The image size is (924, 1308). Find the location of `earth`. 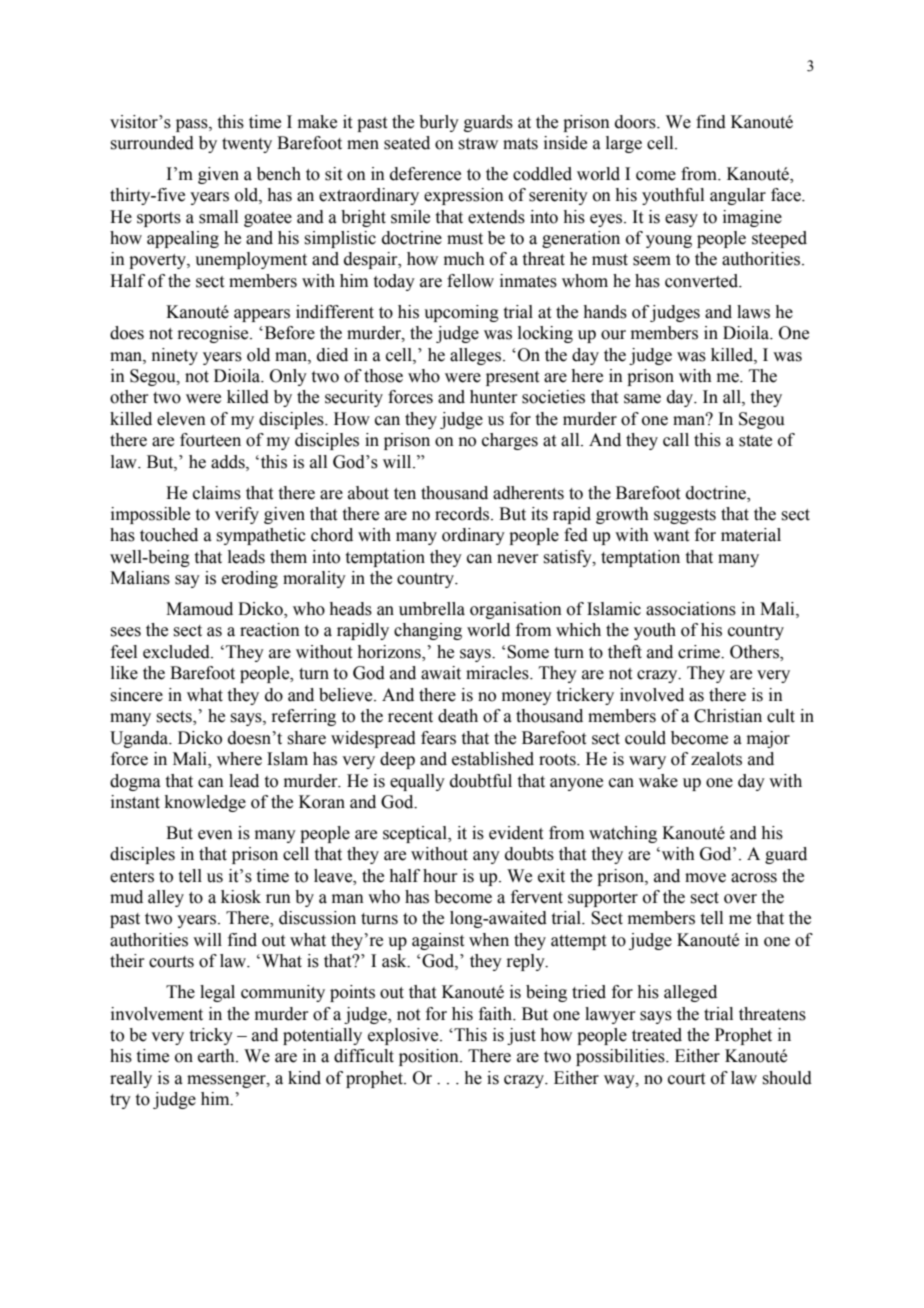

earth is located at coordinates (217, 1056).
